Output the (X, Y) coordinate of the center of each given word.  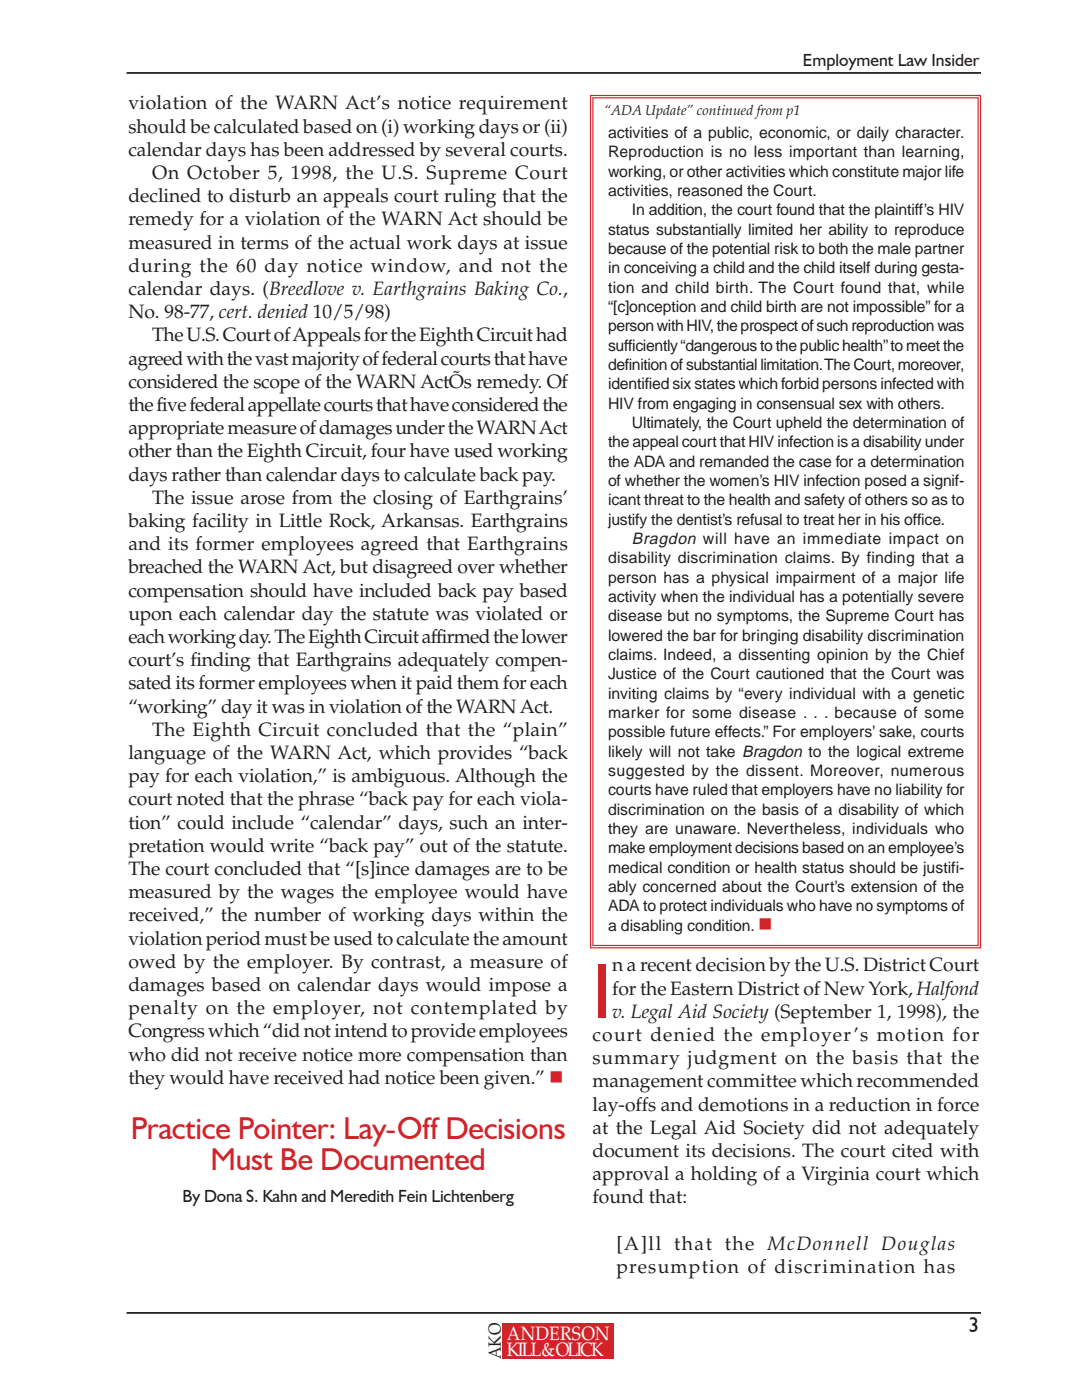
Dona (224, 1196)
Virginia (836, 1176)
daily (873, 134)
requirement (513, 105)
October (223, 172)
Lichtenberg (473, 1198)
